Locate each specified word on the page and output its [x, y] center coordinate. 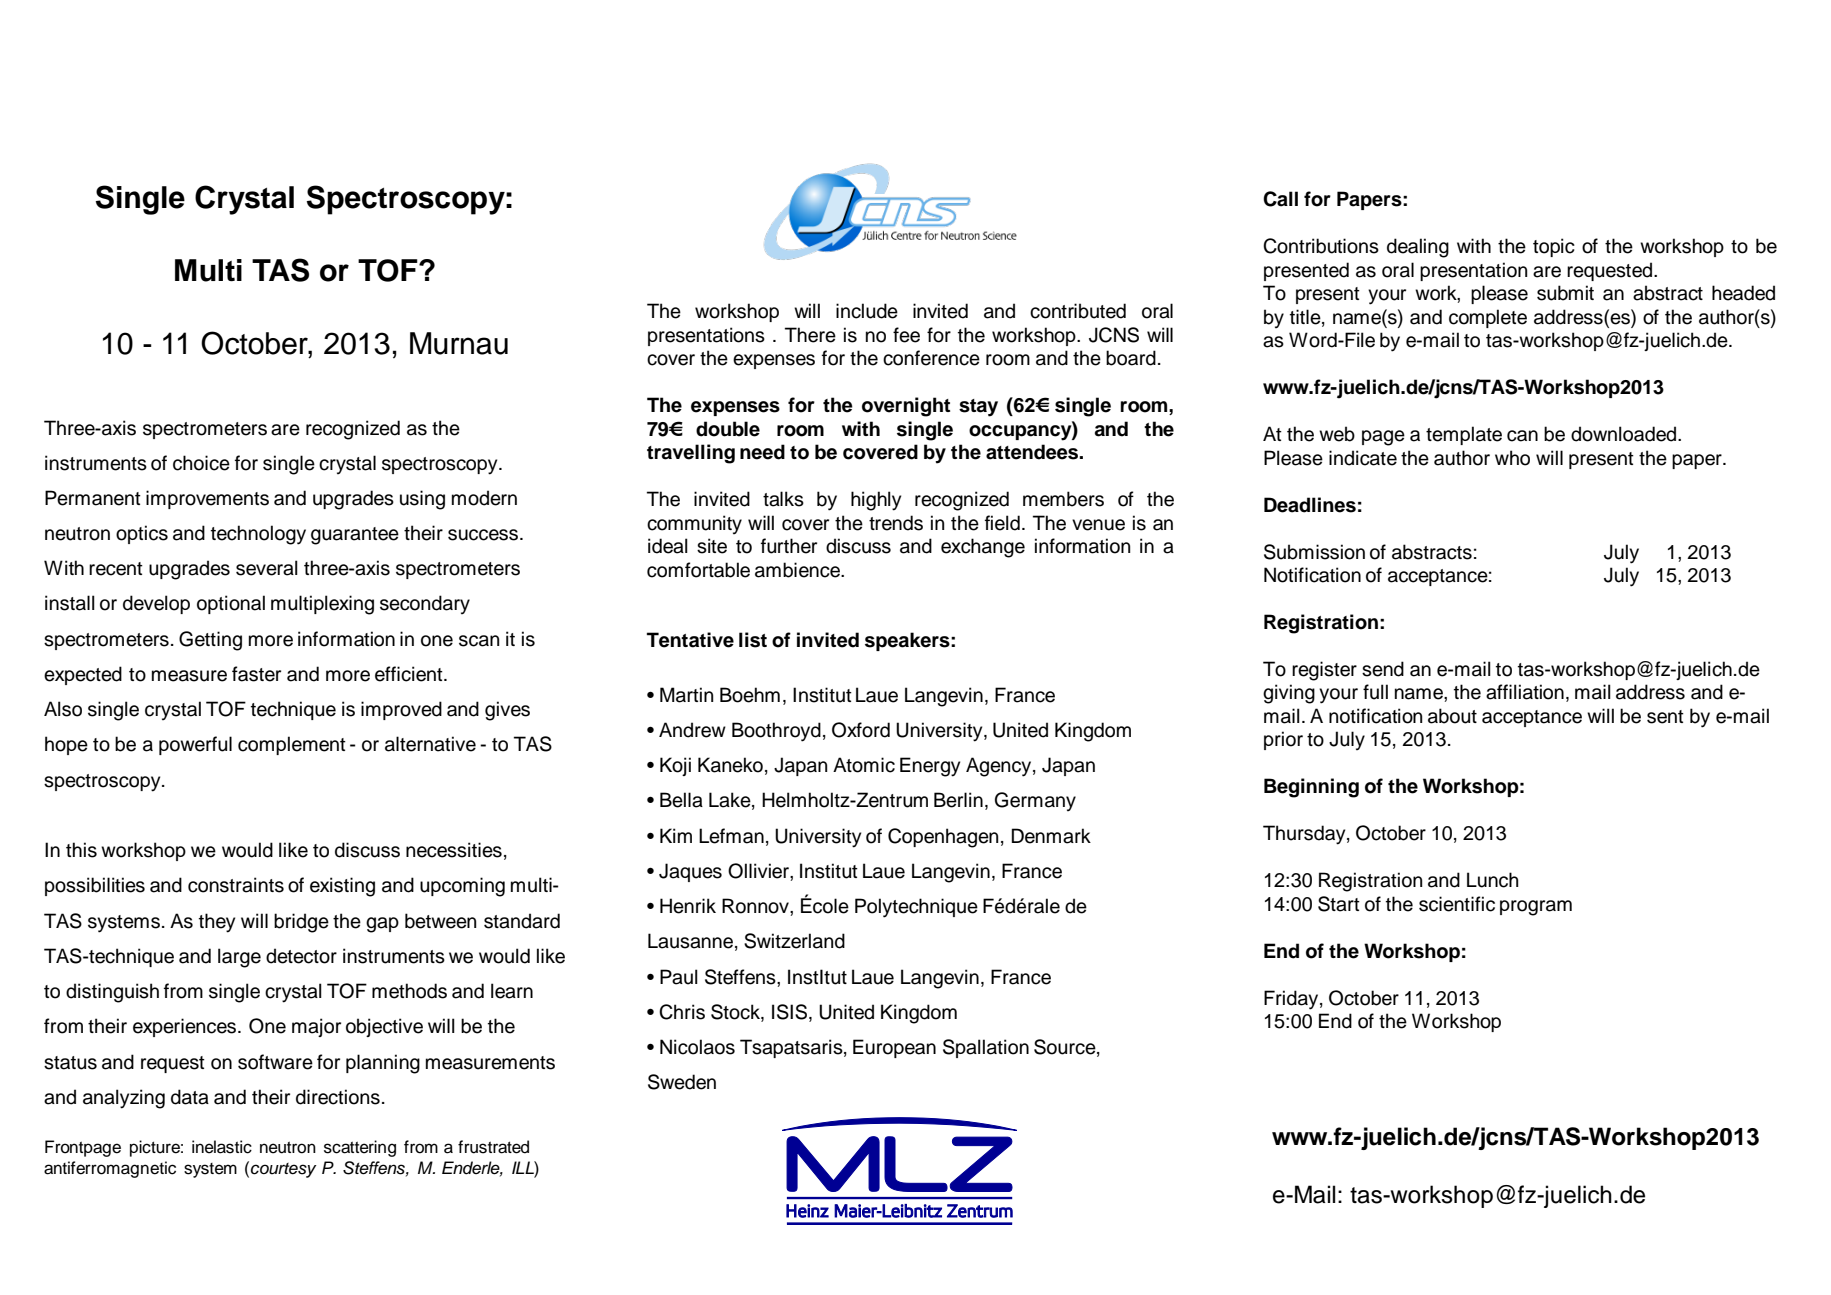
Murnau [459, 343]
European [894, 1048]
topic [1554, 247]
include [867, 311]
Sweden [682, 1082]
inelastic [222, 1147]
